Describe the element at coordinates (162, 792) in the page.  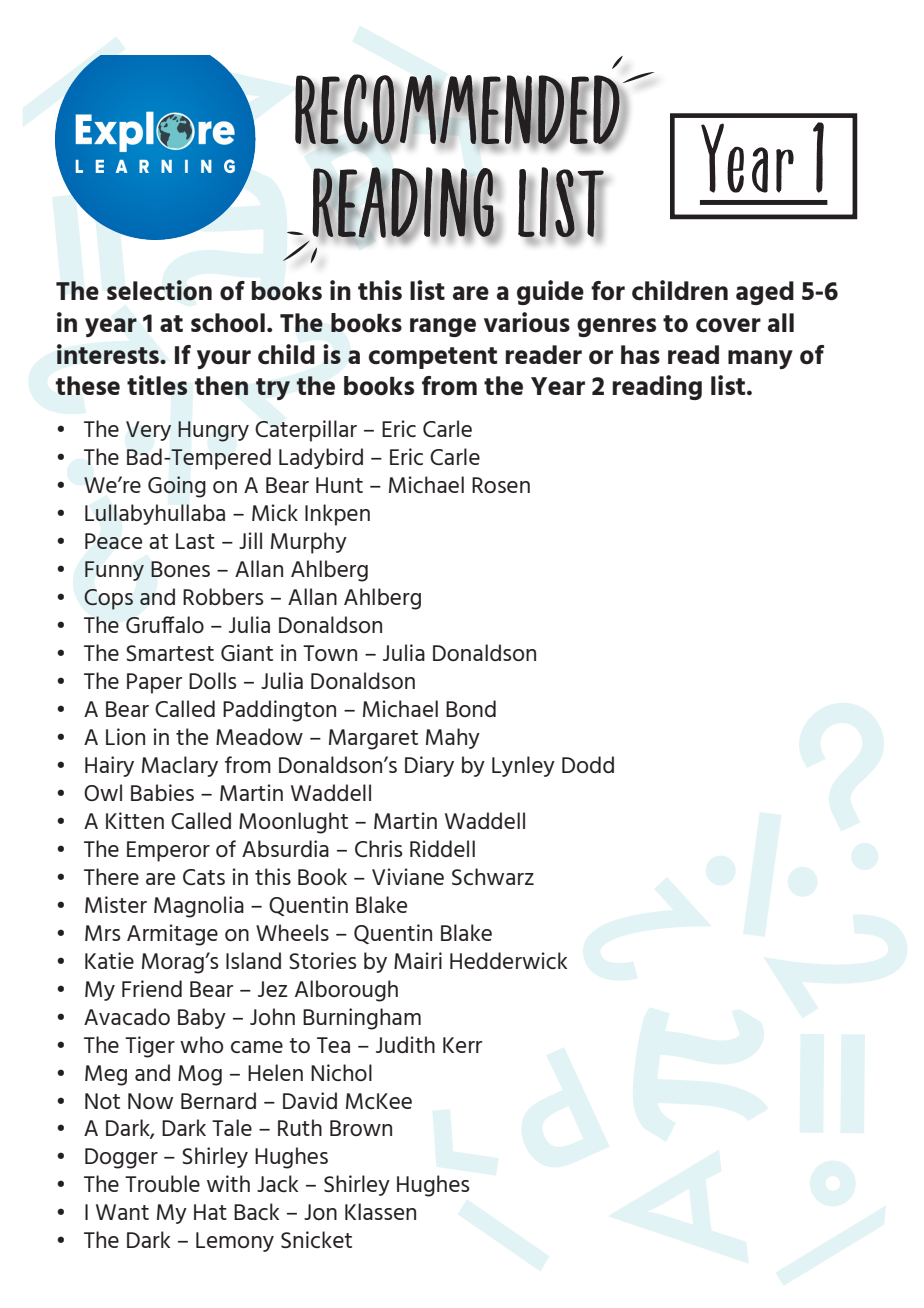
I see `Babies` at that location.
